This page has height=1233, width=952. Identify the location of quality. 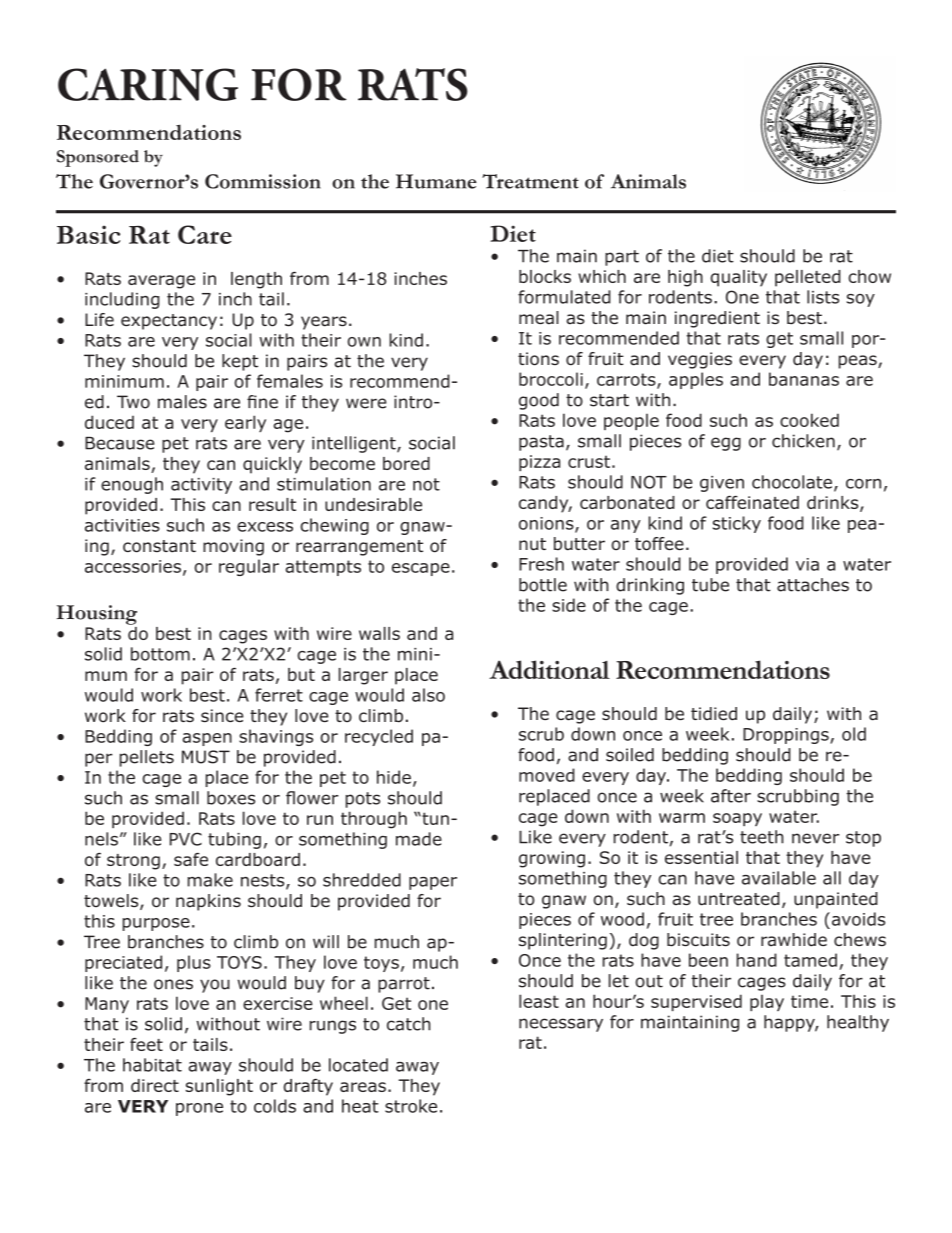
(739, 278).
